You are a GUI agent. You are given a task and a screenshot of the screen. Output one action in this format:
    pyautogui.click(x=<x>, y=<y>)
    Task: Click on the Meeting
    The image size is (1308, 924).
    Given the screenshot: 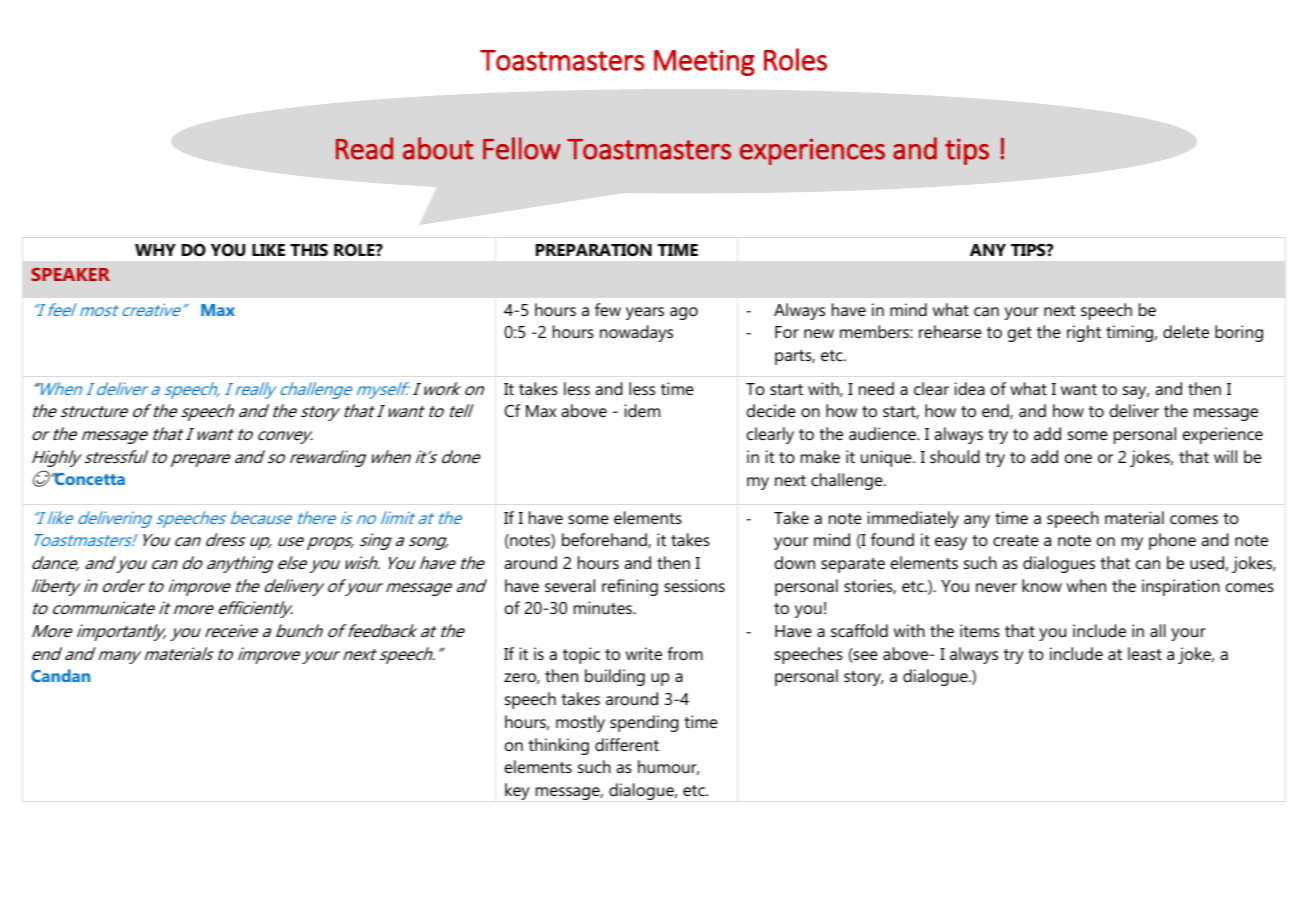 What is the action you would take?
    pyautogui.click(x=704, y=62)
